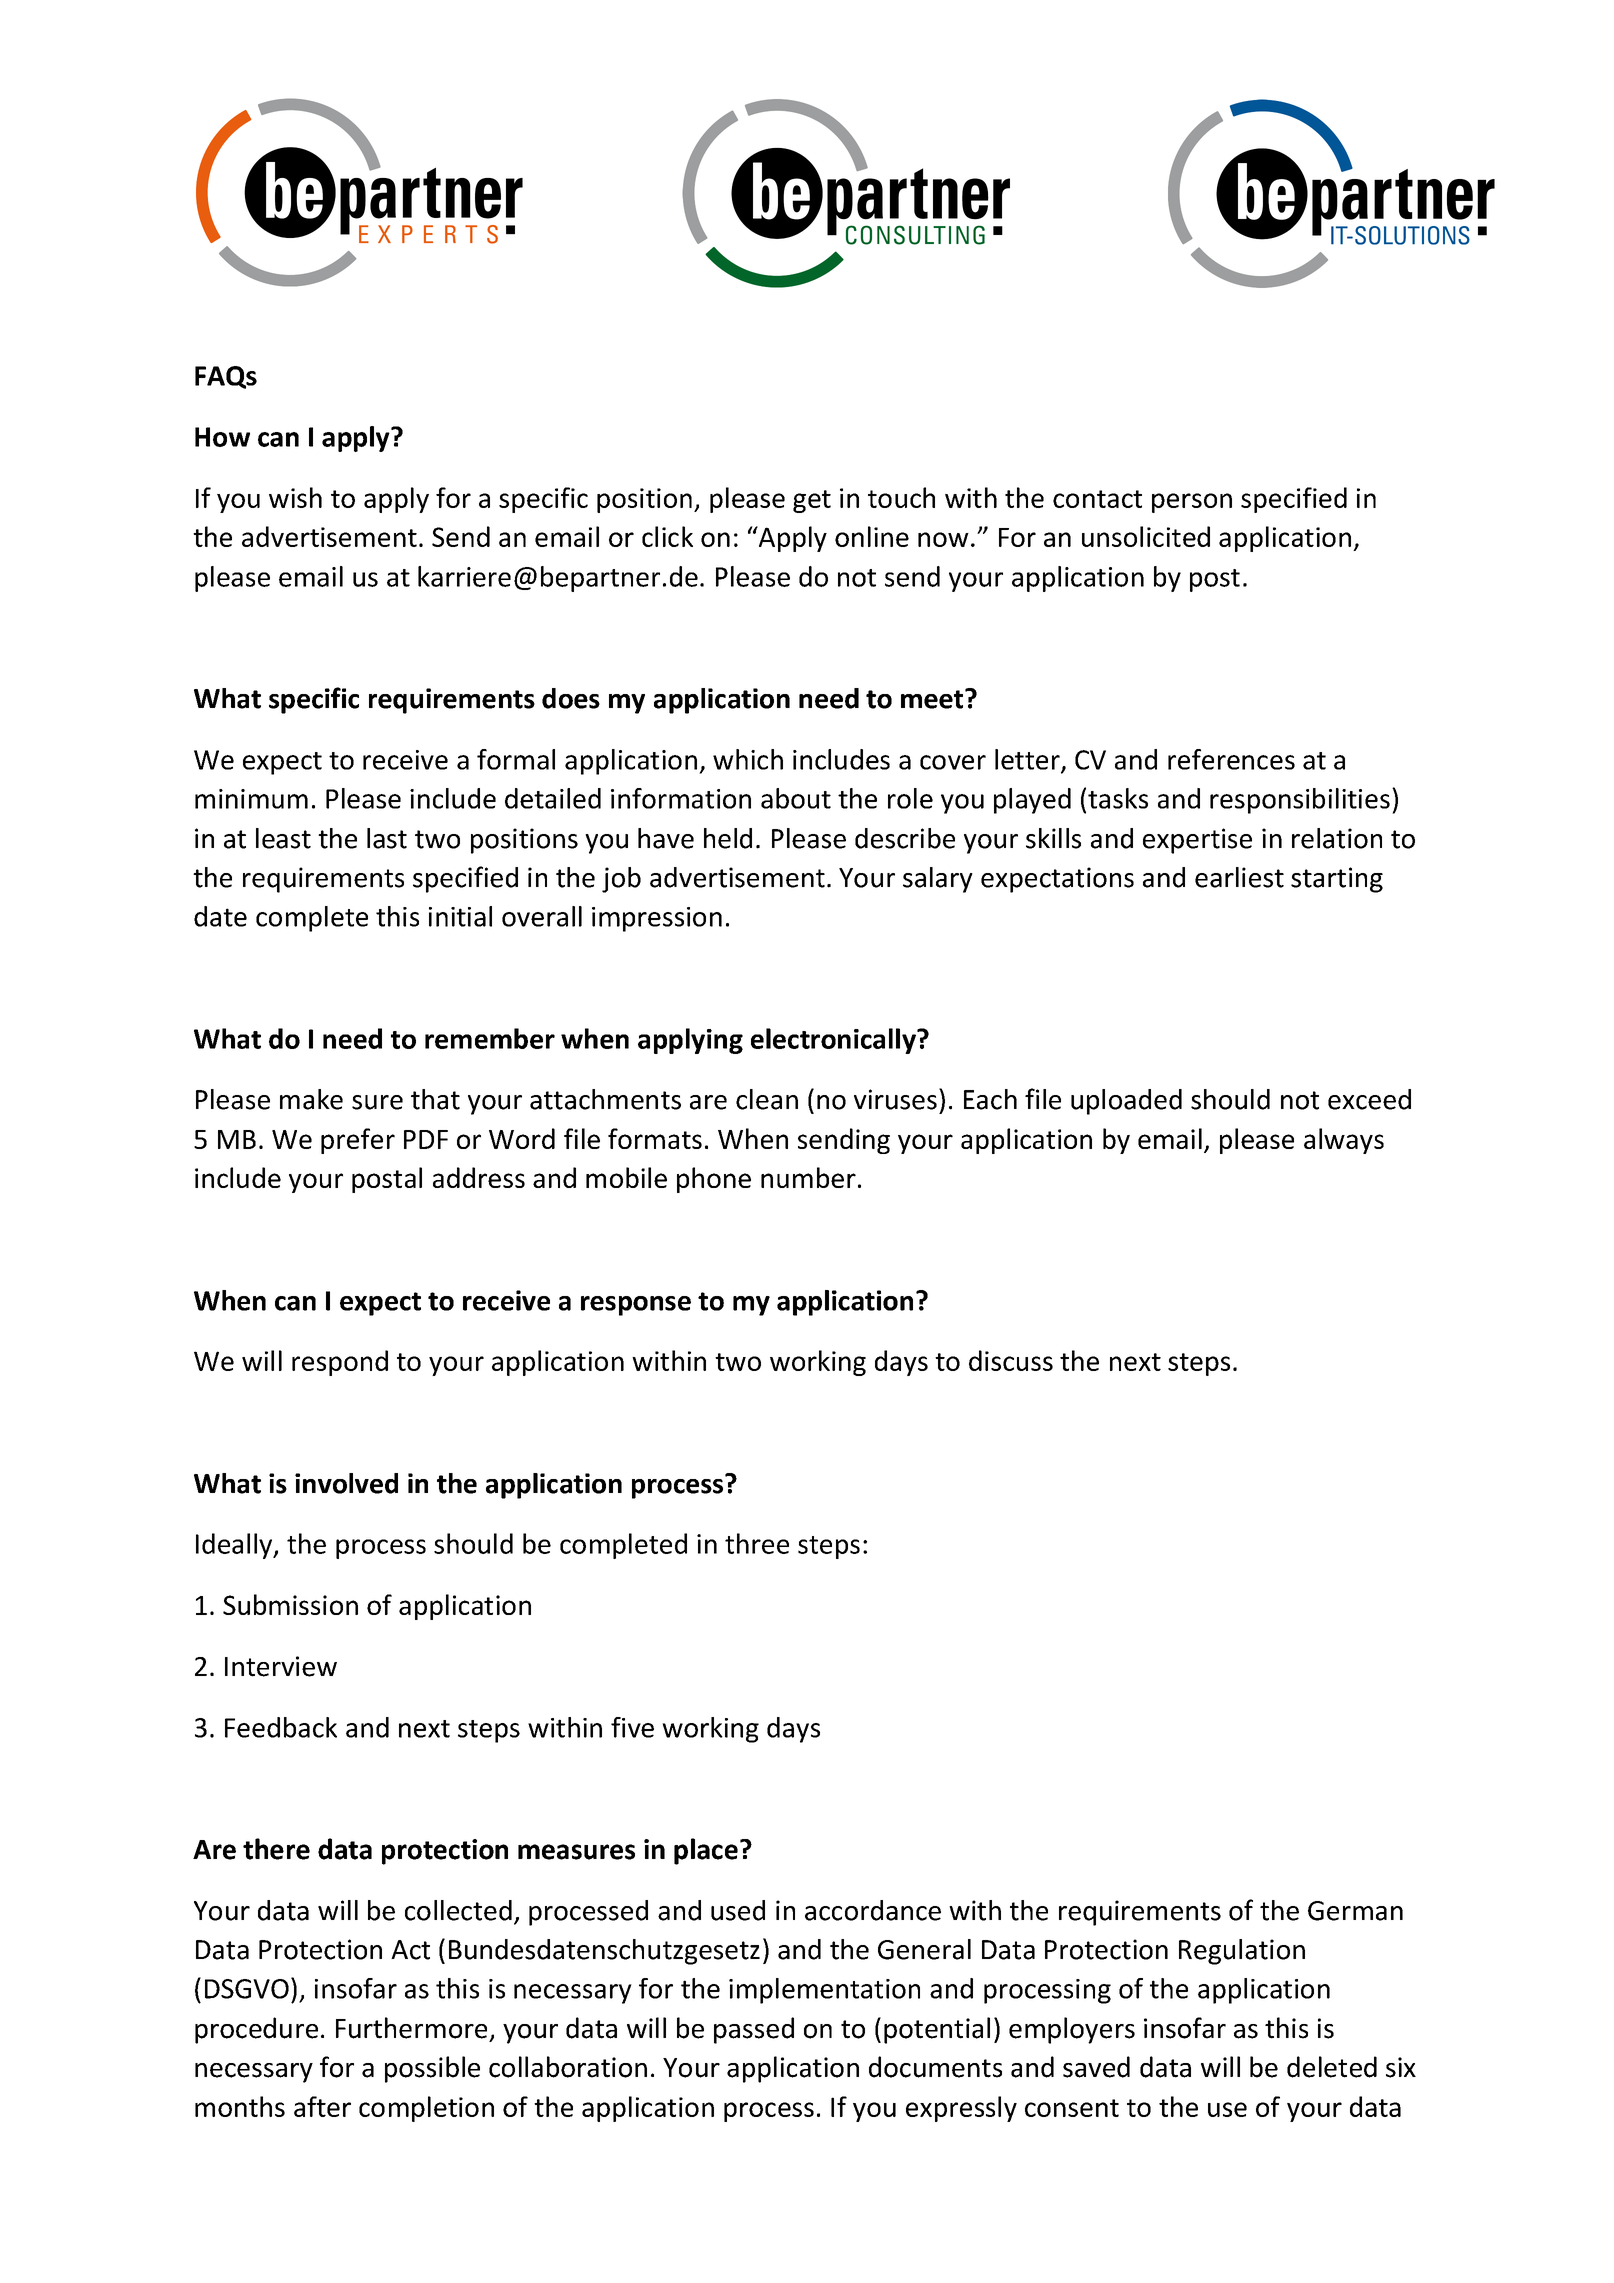  What do you see at coordinates (1192, 503) in the screenshot?
I see `person` at bounding box center [1192, 503].
